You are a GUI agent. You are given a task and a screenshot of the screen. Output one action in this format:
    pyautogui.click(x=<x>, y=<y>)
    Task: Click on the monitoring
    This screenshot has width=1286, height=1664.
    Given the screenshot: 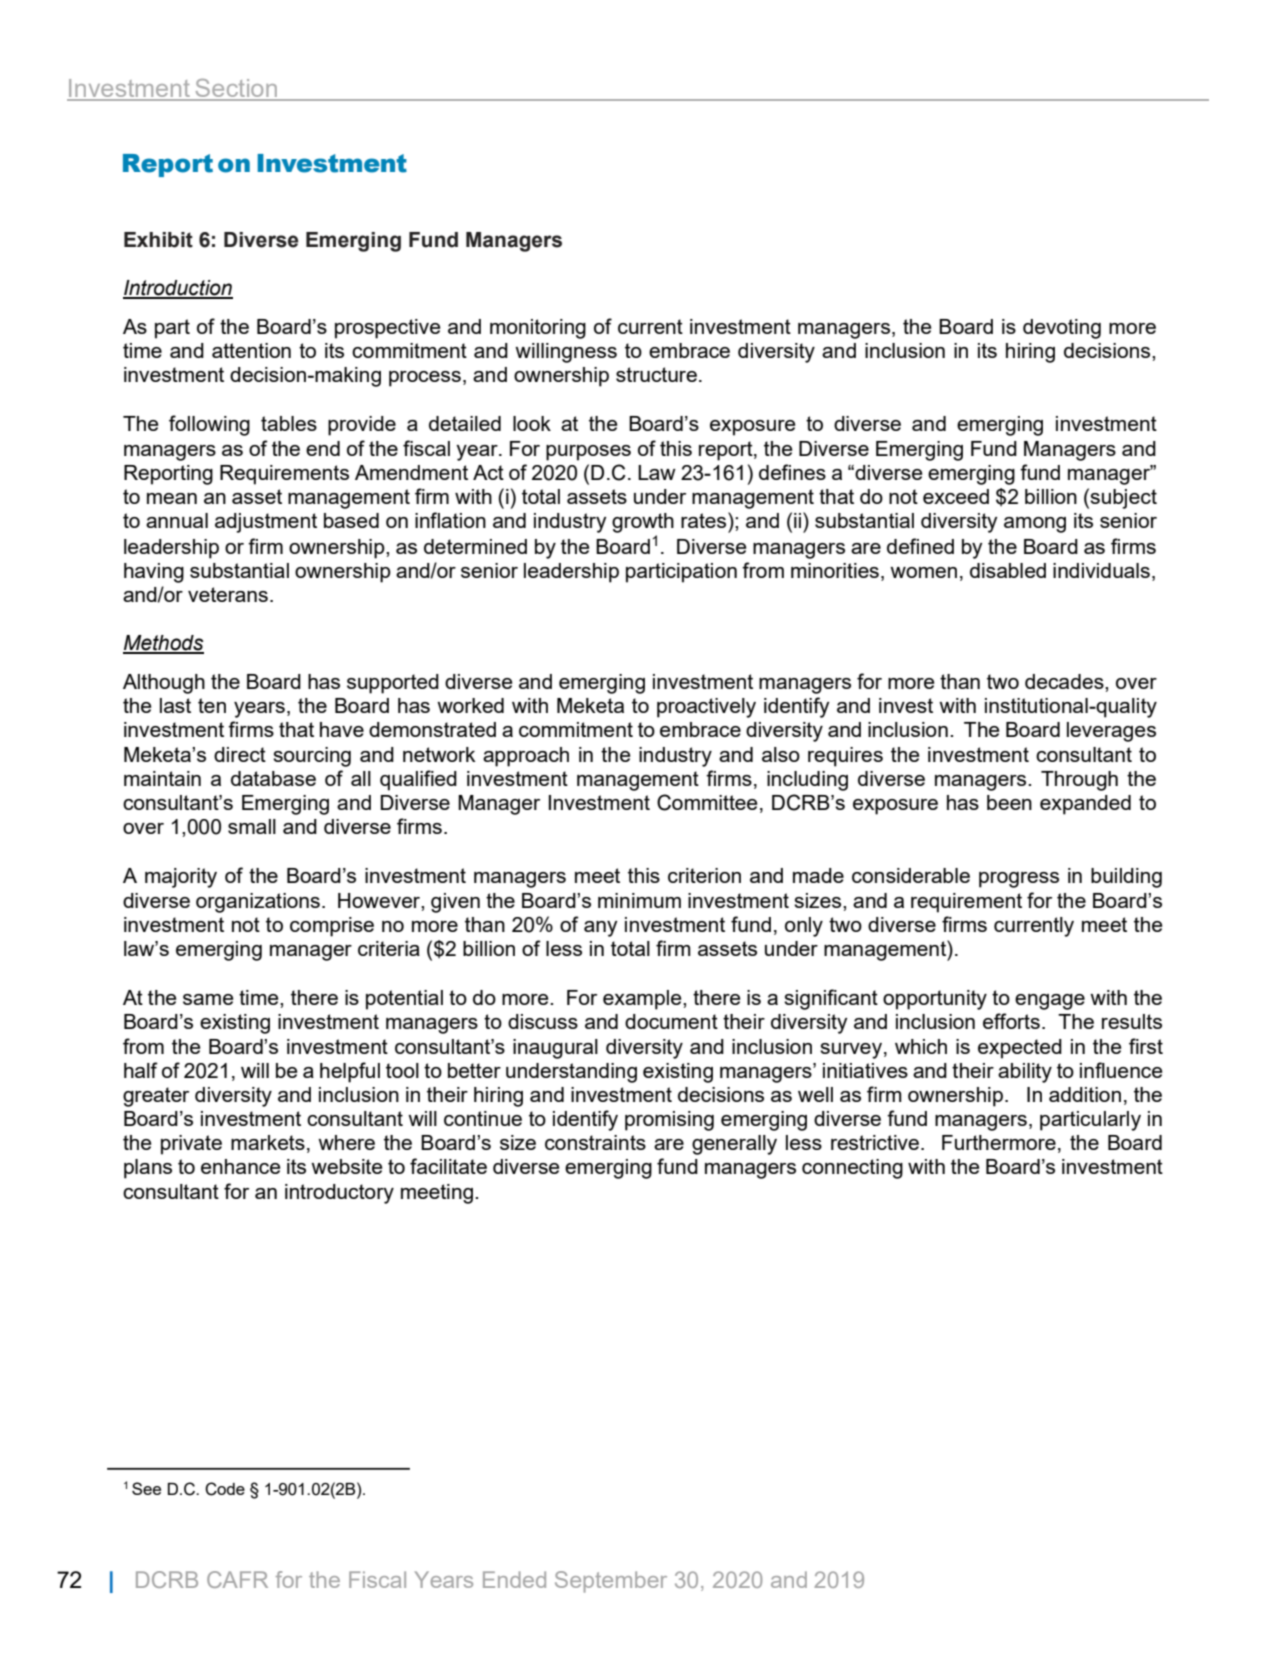 What is the action you would take?
    pyautogui.click(x=538, y=329)
